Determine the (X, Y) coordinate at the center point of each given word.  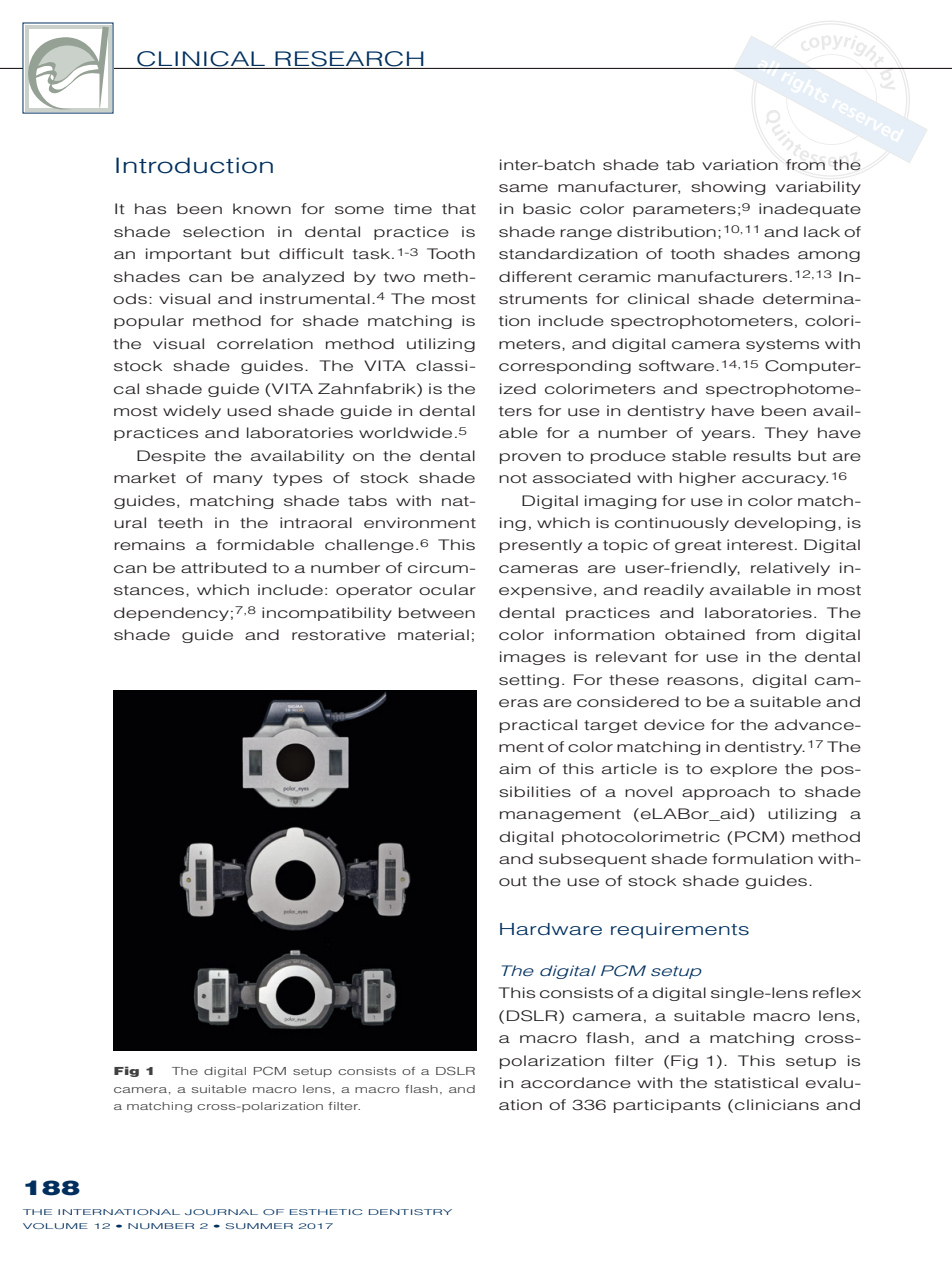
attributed (223, 567)
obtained (705, 634)
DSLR (455, 1070)
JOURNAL (221, 1212)
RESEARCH (349, 60)
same (523, 188)
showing (728, 188)
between (437, 612)
